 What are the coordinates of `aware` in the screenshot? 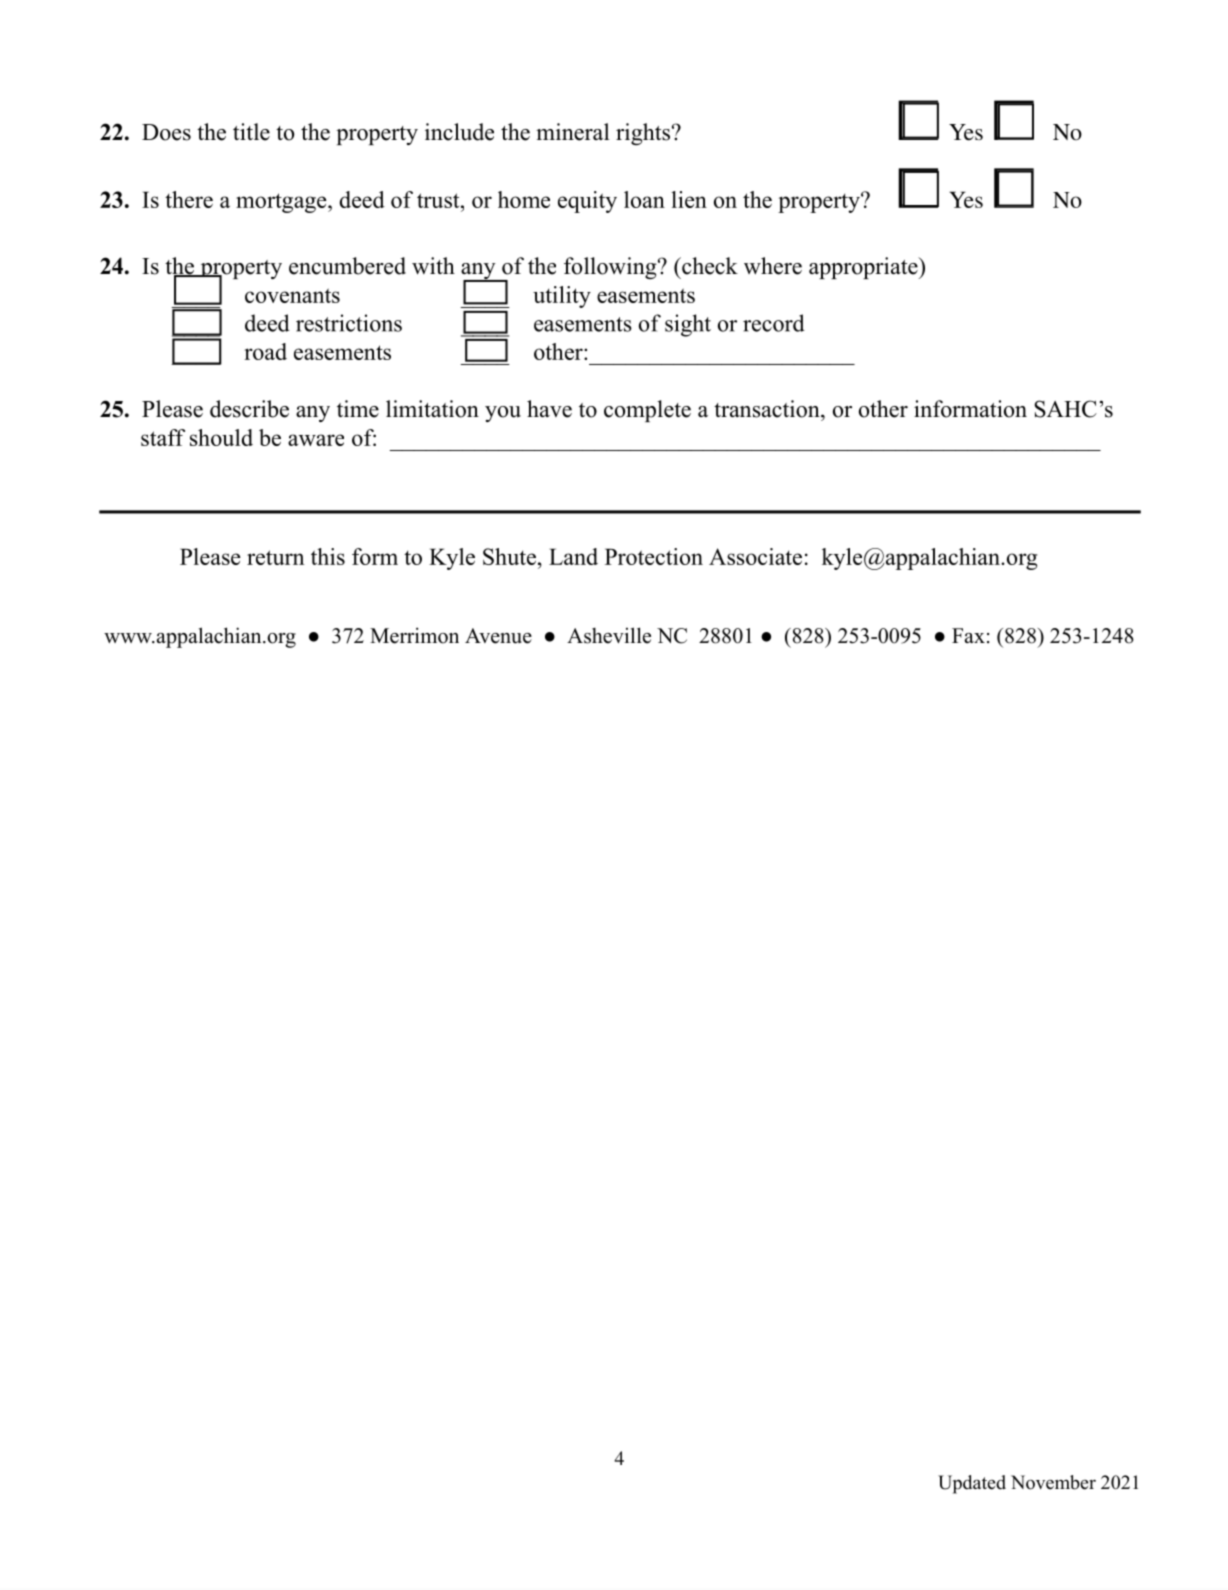 It's located at (316, 440).
